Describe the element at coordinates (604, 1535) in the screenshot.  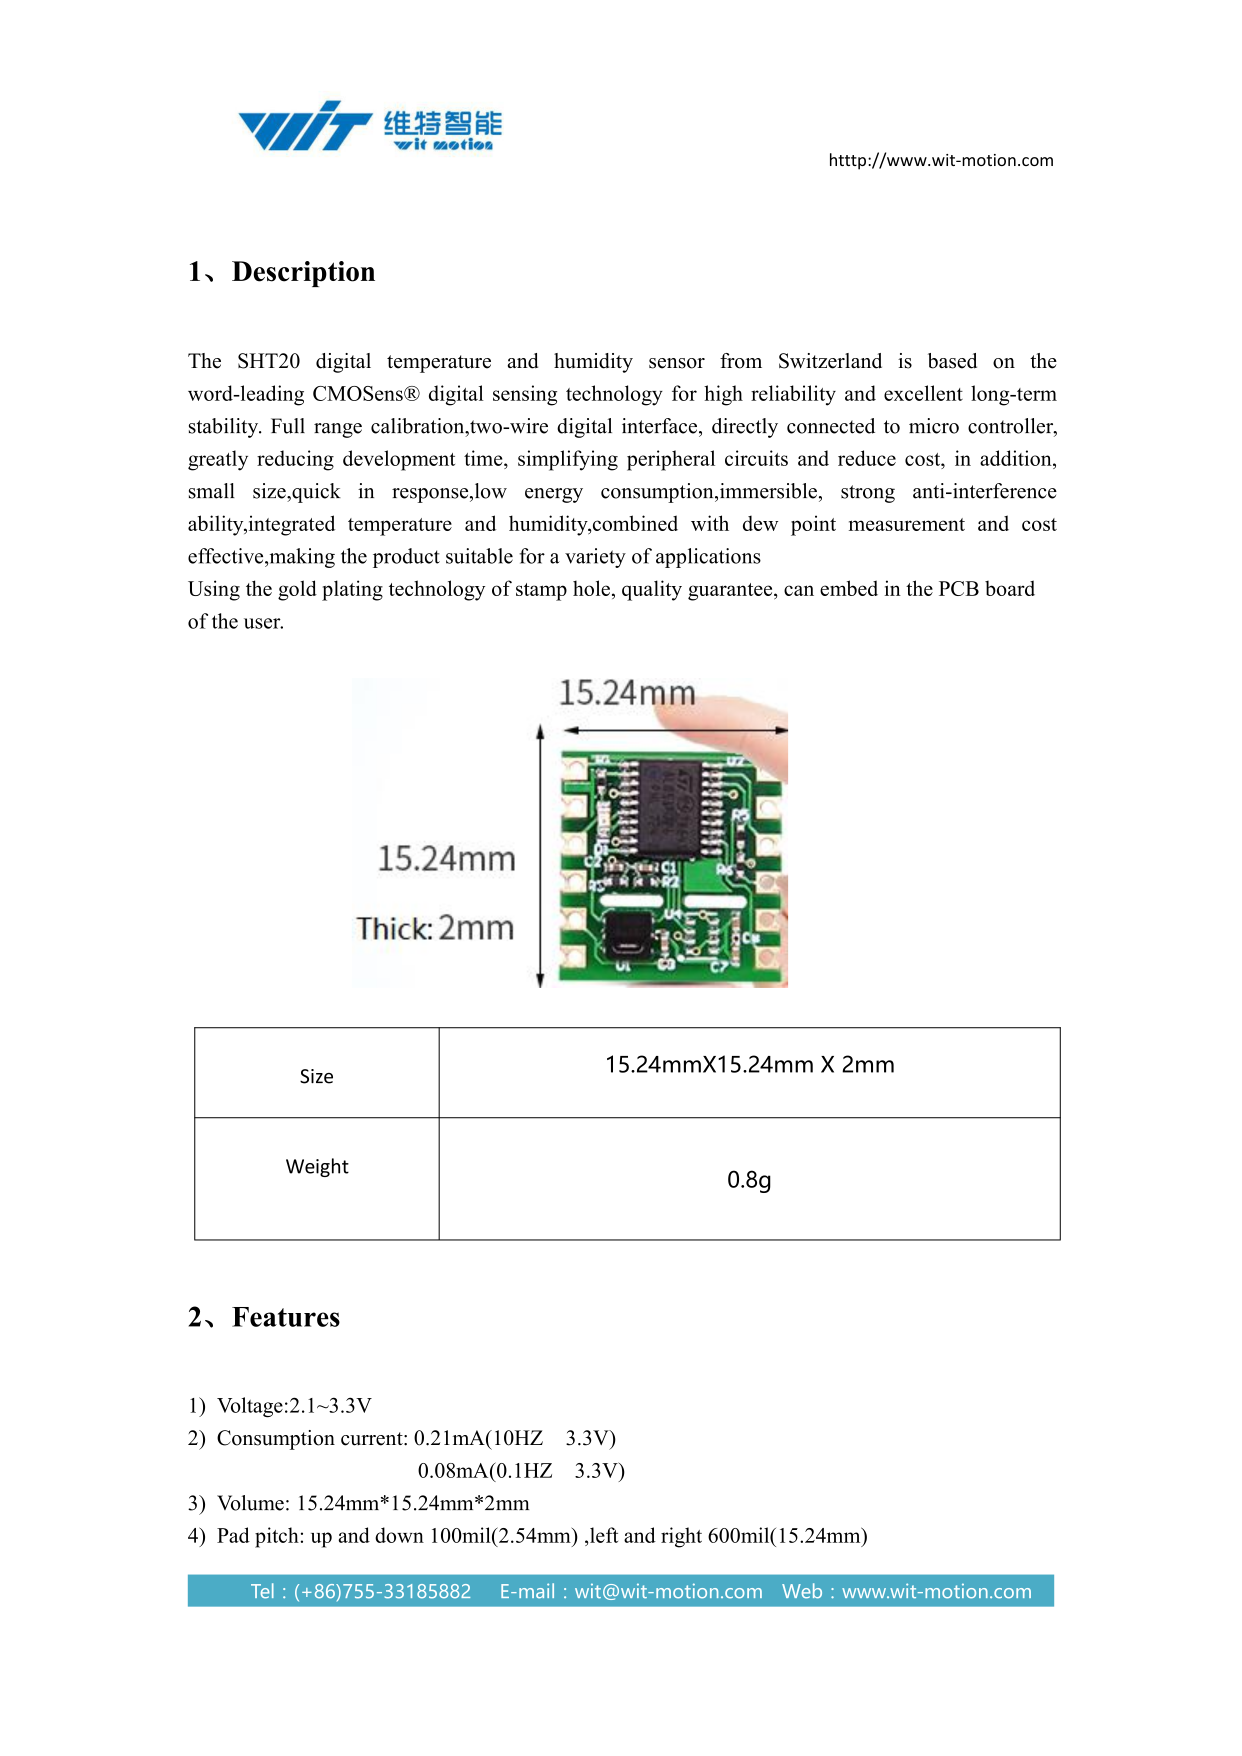
I see `left` at that location.
